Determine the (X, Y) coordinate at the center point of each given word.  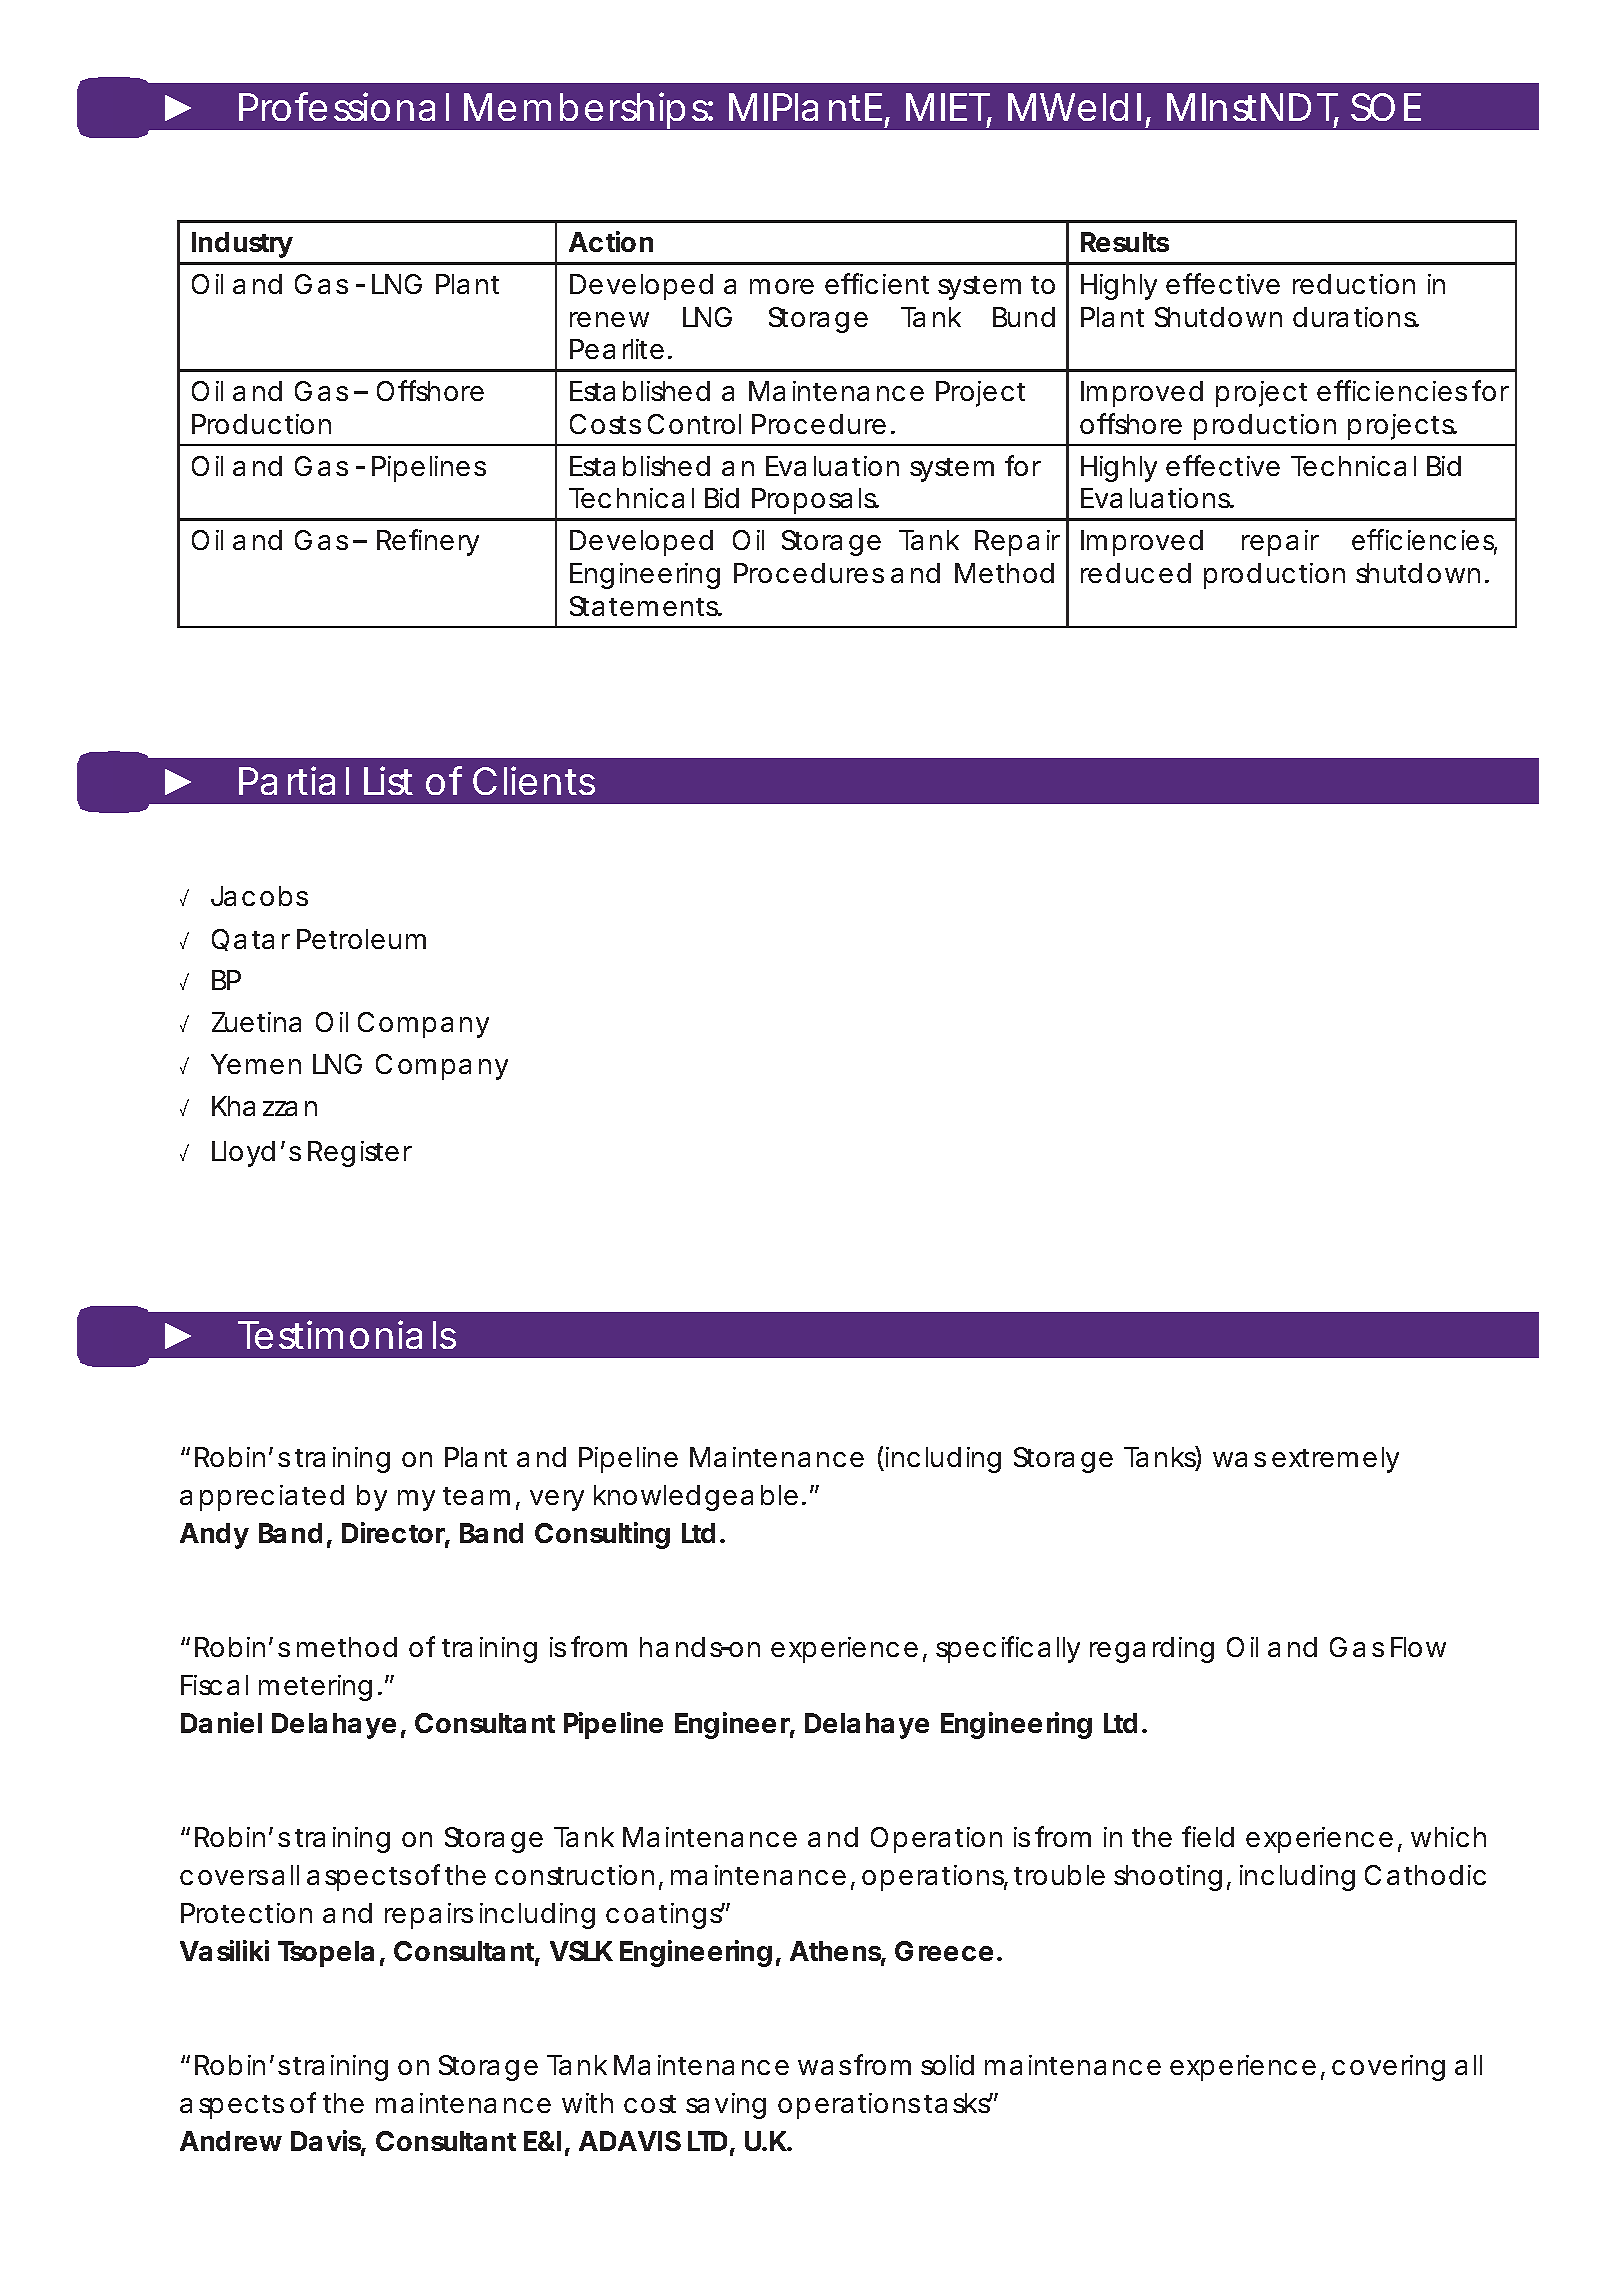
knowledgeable (696, 1498)
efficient (877, 283)
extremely (1335, 1460)
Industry (242, 245)
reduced (1136, 573)
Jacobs (259, 896)
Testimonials (347, 1334)
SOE (1386, 107)
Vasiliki (224, 1950)
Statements (646, 606)
